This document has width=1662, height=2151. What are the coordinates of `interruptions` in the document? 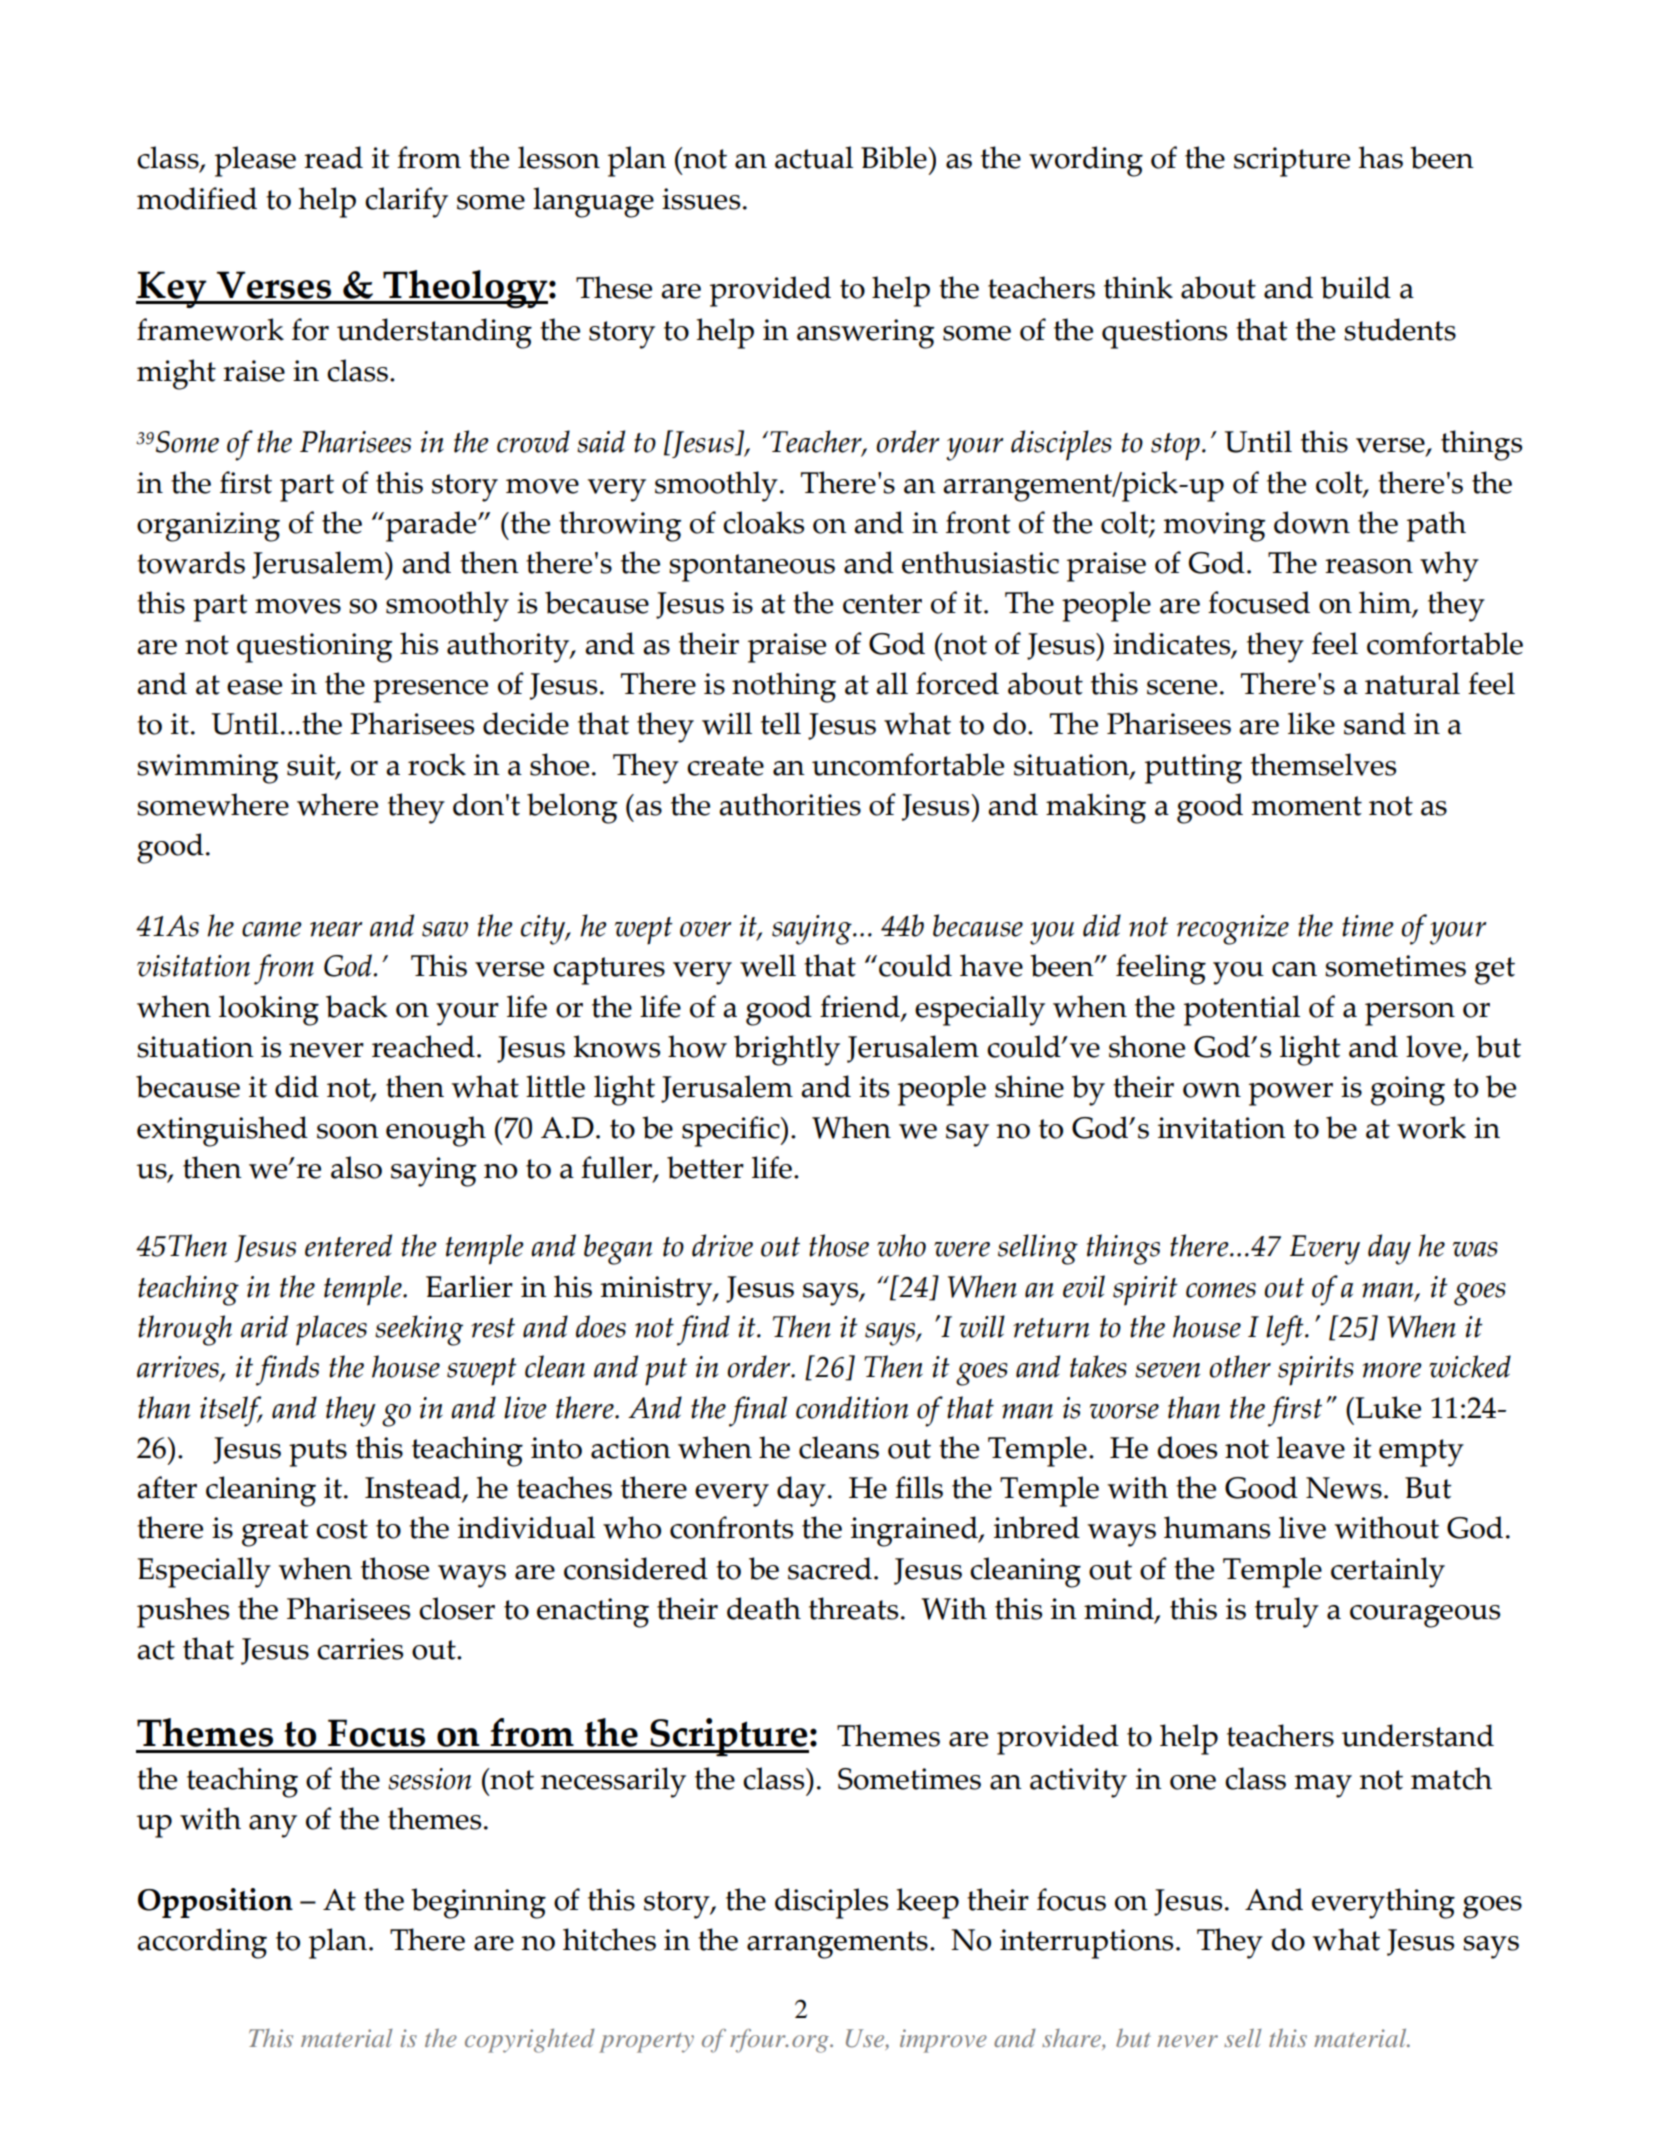 It's located at (1086, 1944).
